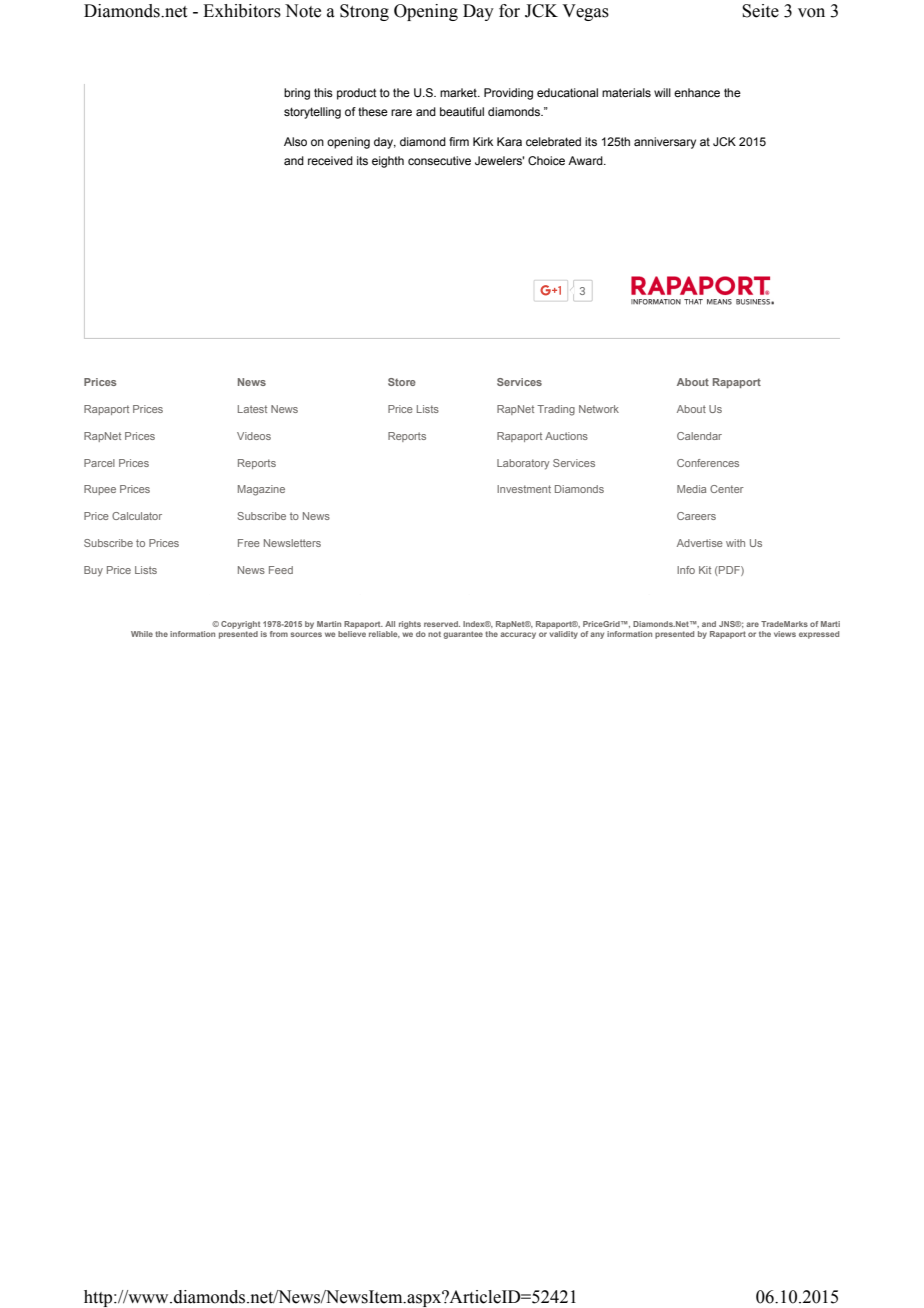  Describe the element at coordinates (523, 464) in the screenshot. I see `Laboratory` at that location.
